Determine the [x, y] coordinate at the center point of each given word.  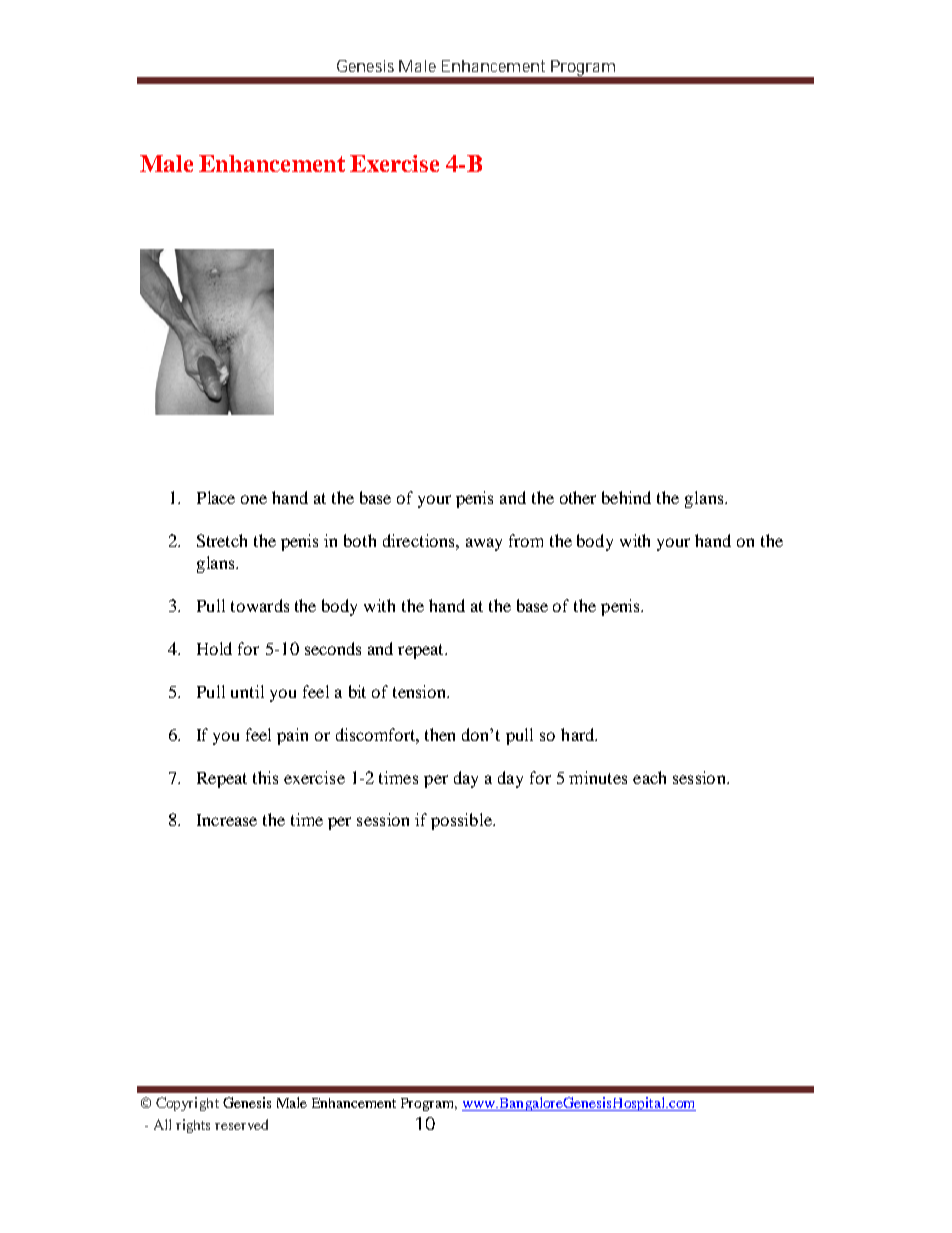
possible [462, 821]
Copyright [187, 1104]
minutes [598, 777]
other [578, 497]
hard [579, 734]
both [360, 540]
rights [193, 1126]
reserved [241, 1124]
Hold [214, 648]
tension [421, 691]
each [649, 777]
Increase [227, 820]
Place [216, 497]
